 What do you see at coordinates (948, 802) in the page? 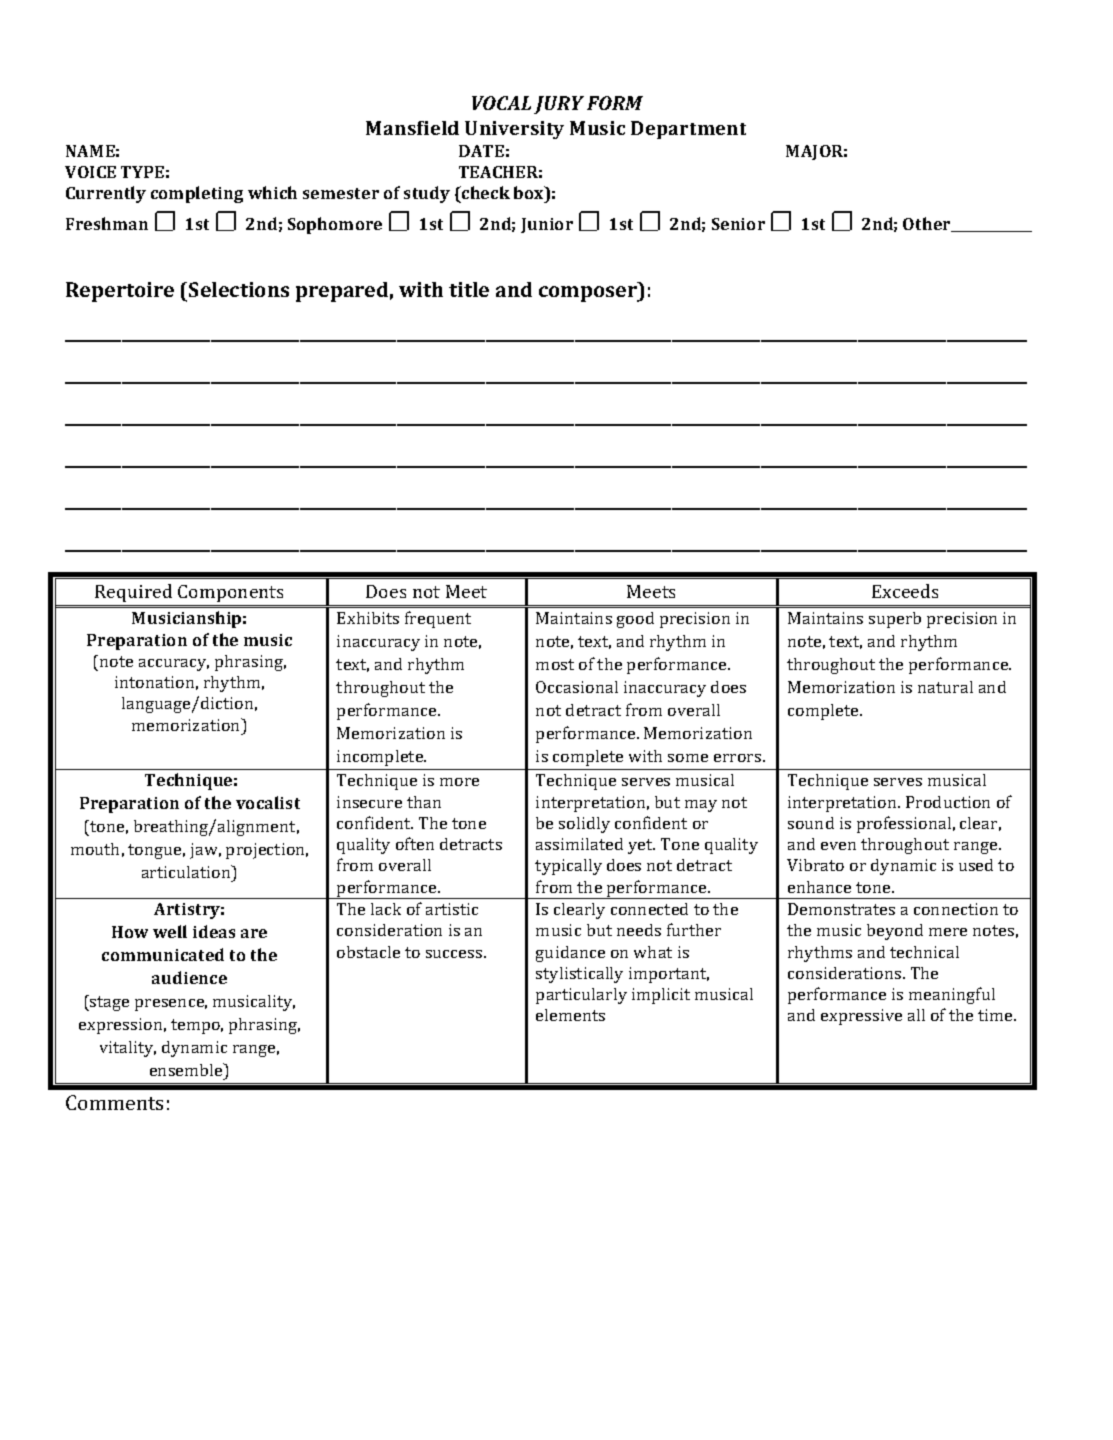
I see `Production` at bounding box center [948, 802].
